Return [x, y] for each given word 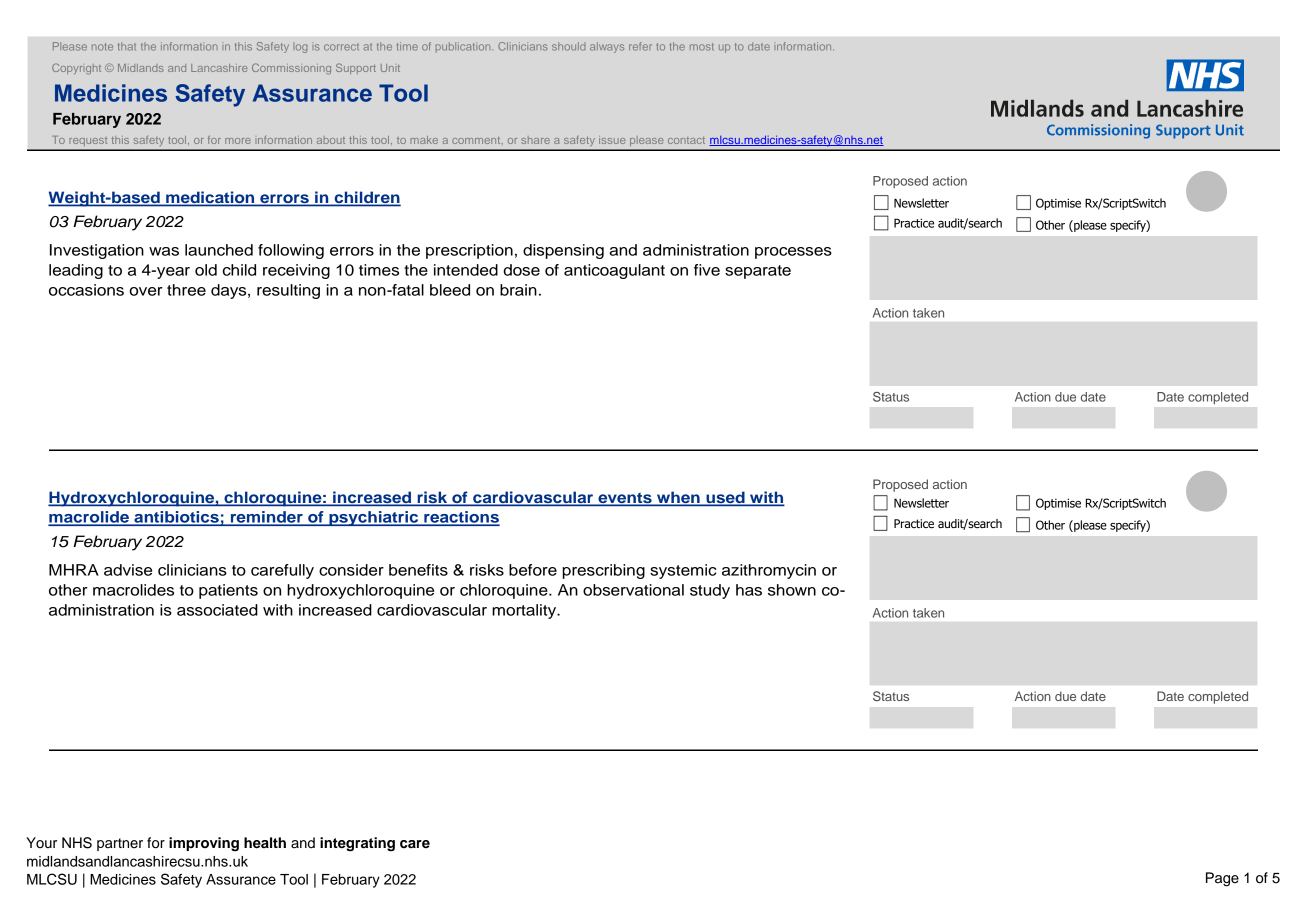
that [127, 46]
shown [792, 590]
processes [793, 253]
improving [204, 844]
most [702, 47]
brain [518, 290]
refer [640, 46]
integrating [357, 844]
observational [633, 590]
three [186, 290]
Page [1222, 879]
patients [228, 591]
